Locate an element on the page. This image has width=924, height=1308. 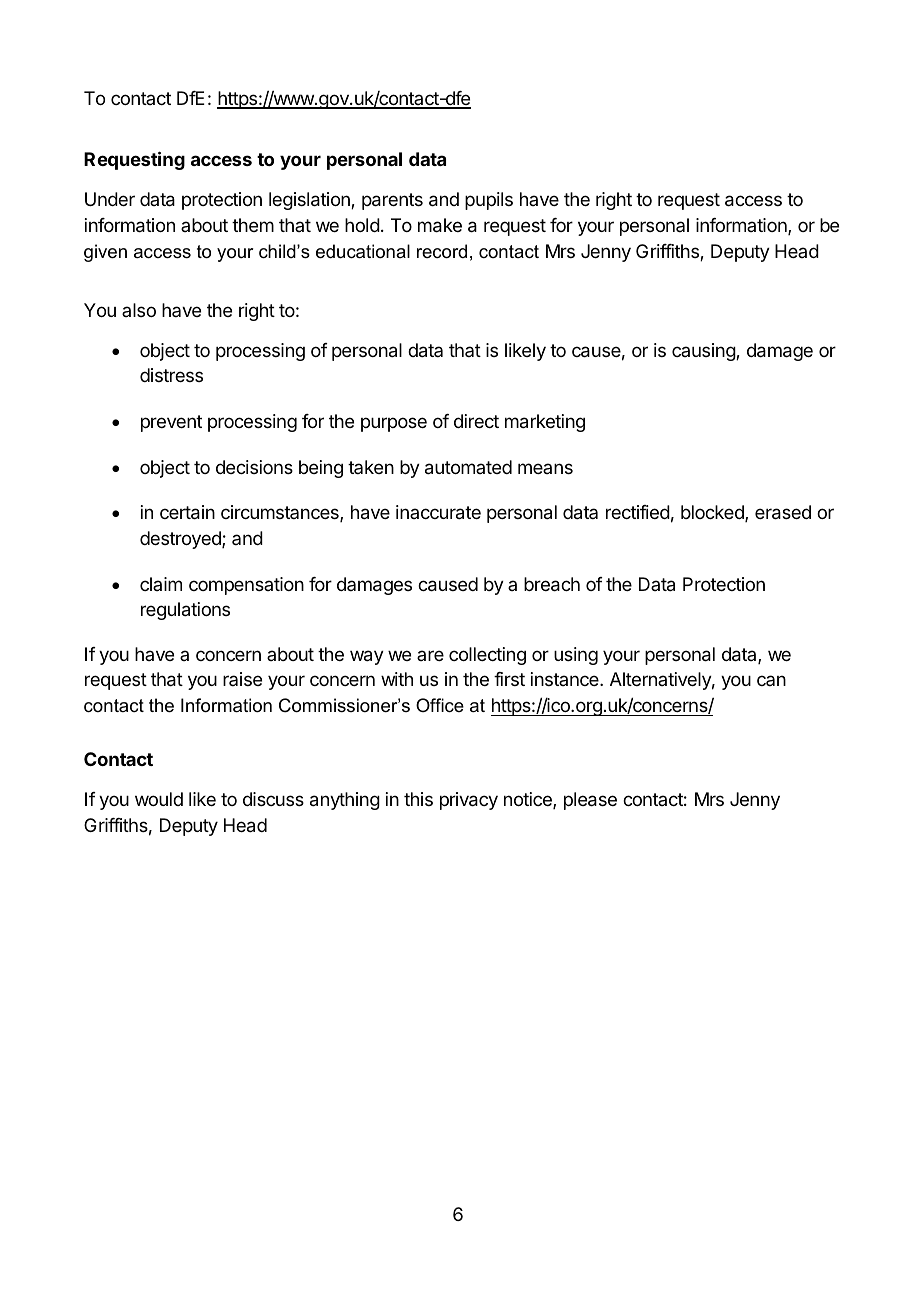
also is located at coordinates (139, 310).
